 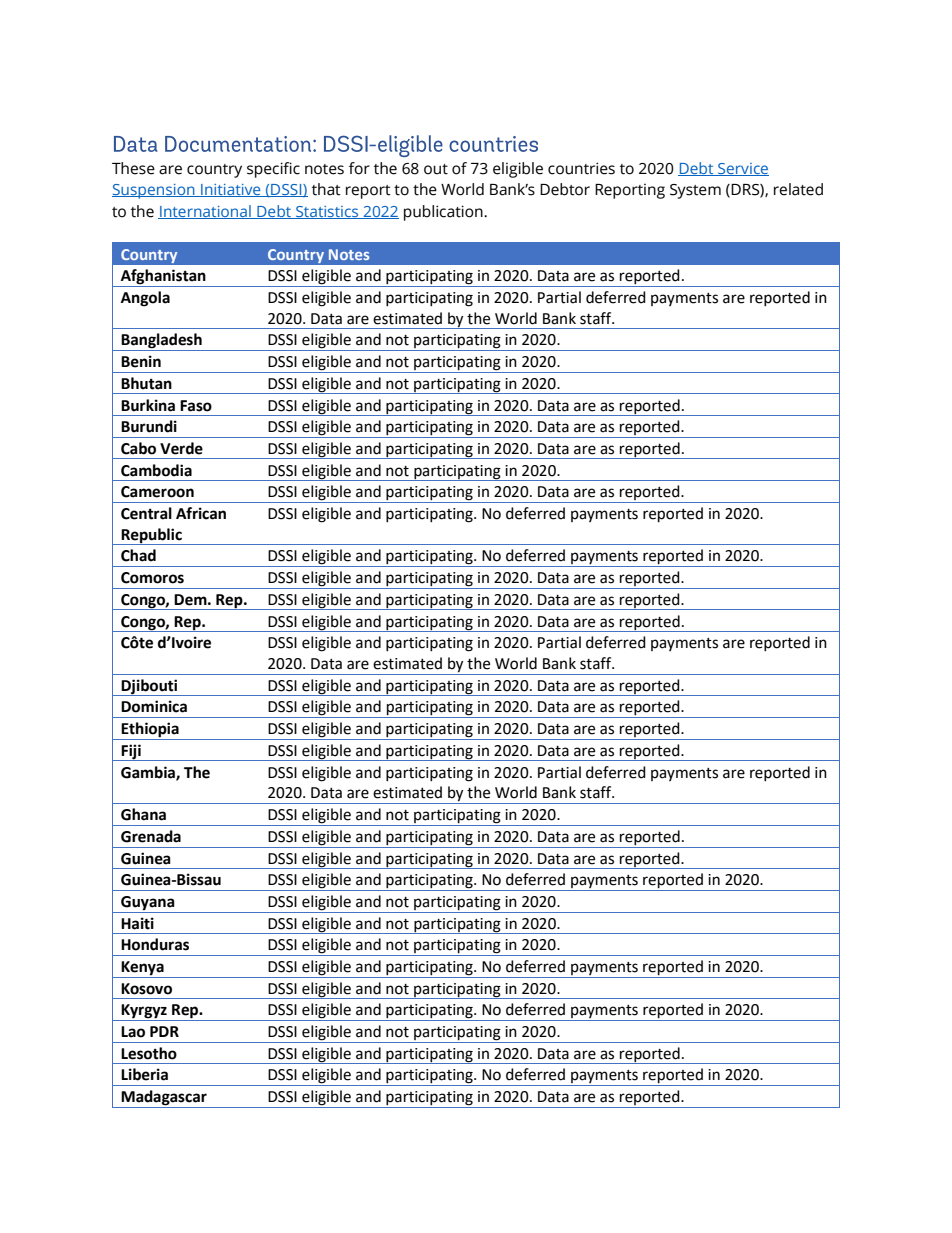 I want to click on Initiative, so click(x=231, y=190).
